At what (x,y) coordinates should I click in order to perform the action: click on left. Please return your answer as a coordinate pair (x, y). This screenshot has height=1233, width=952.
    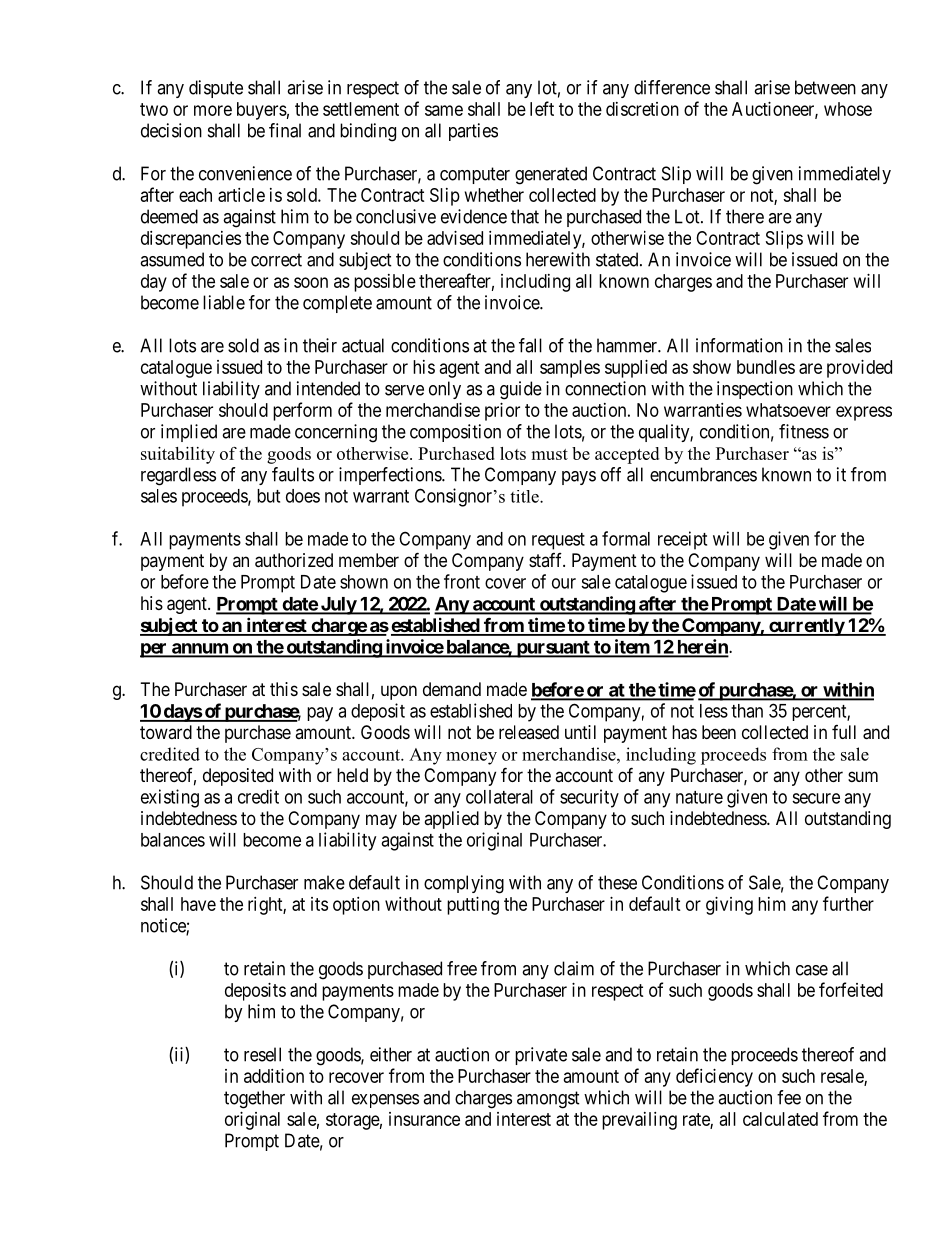
    Looking at the image, I should click on (542, 108).
